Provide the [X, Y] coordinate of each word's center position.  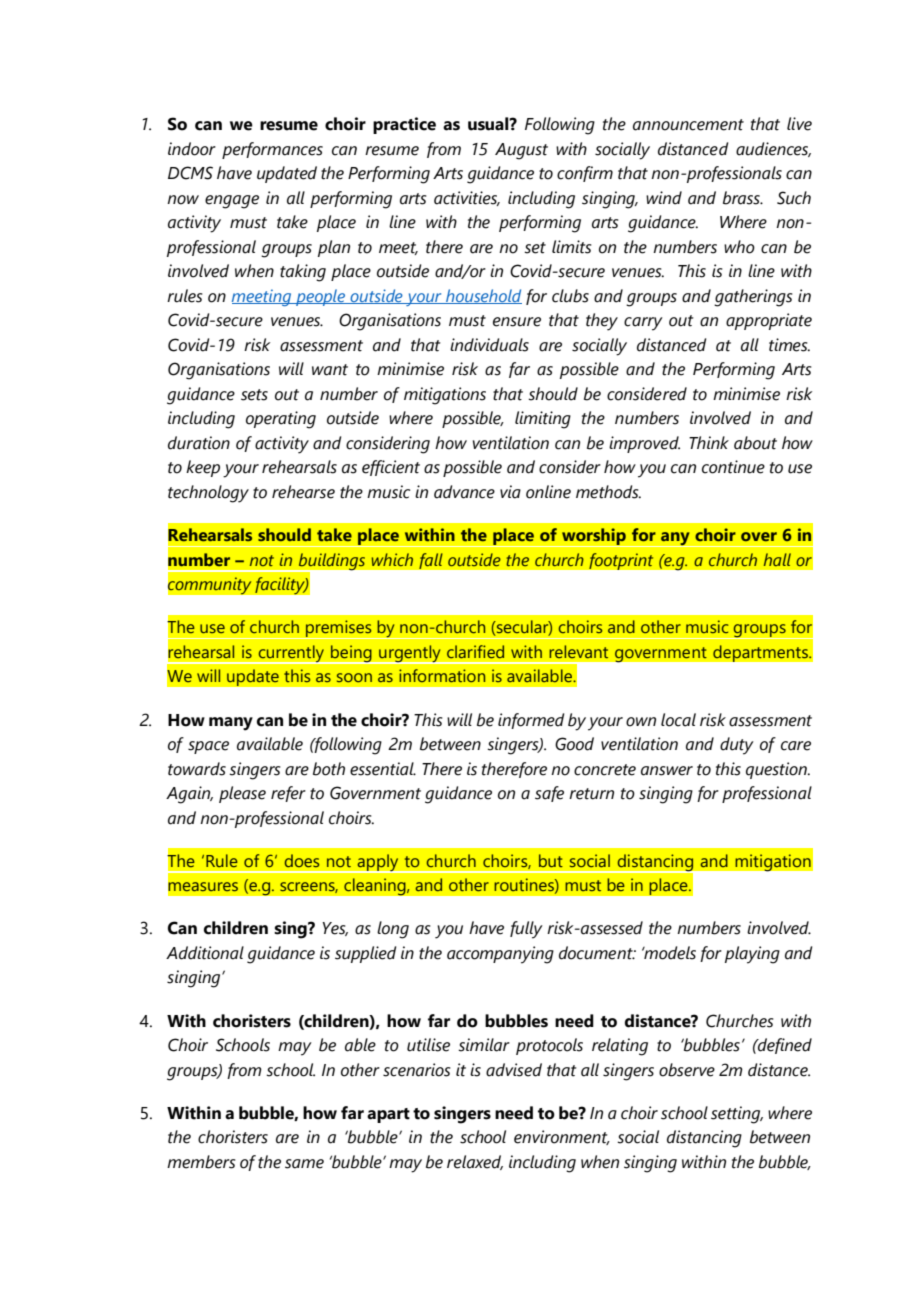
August [521, 151]
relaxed [475, 1162]
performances [272, 150]
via [510, 492]
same [304, 1164]
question [777, 770]
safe [549, 794]
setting [737, 1115]
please [242, 794]
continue [733, 467]
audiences [773, 149]
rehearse [303, 492]
